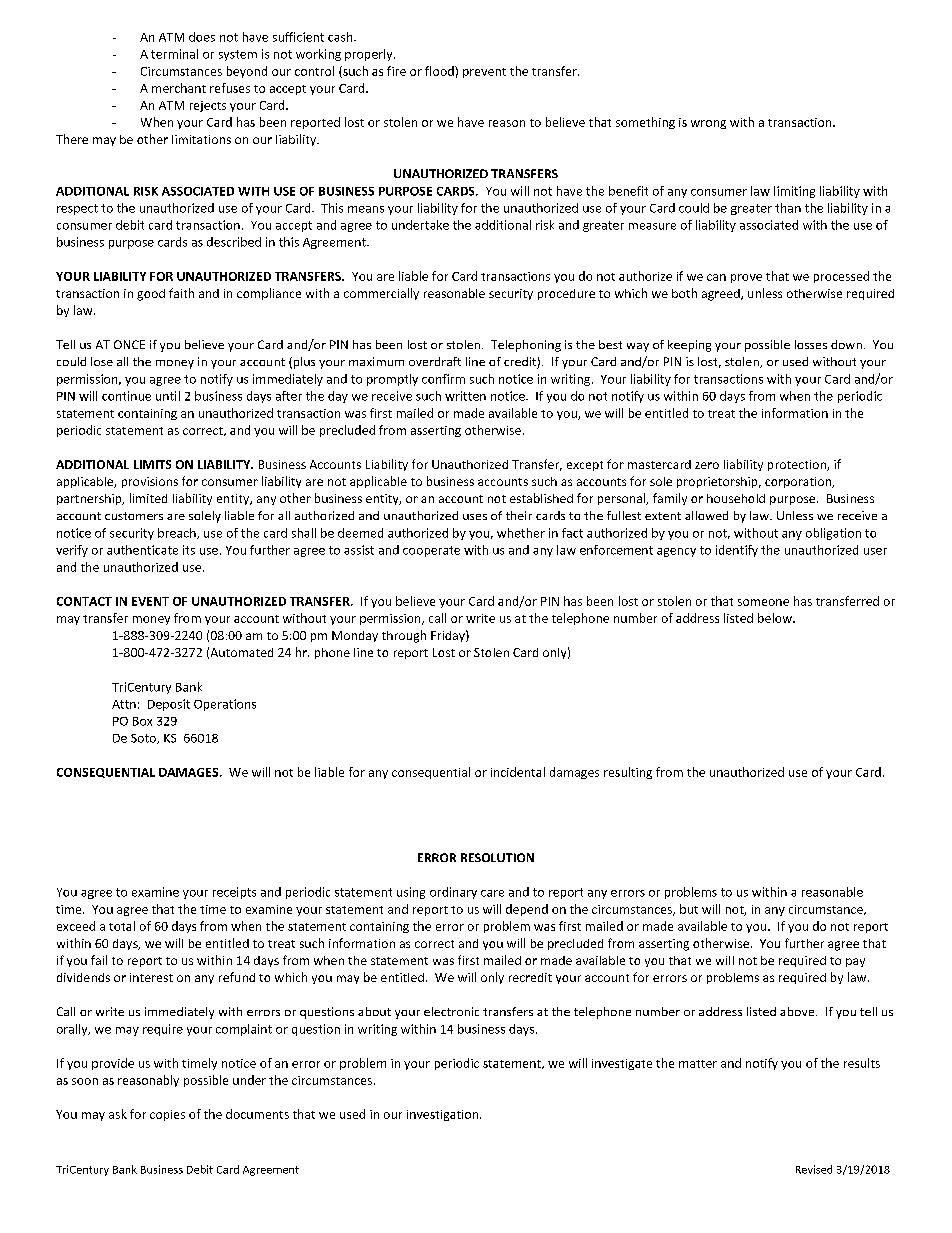 This screenshot has height=1233, width=952. What do you see at coordinates (144, 739) in the screenshot?
I see `Soto` at bounding box center [144, 739].
